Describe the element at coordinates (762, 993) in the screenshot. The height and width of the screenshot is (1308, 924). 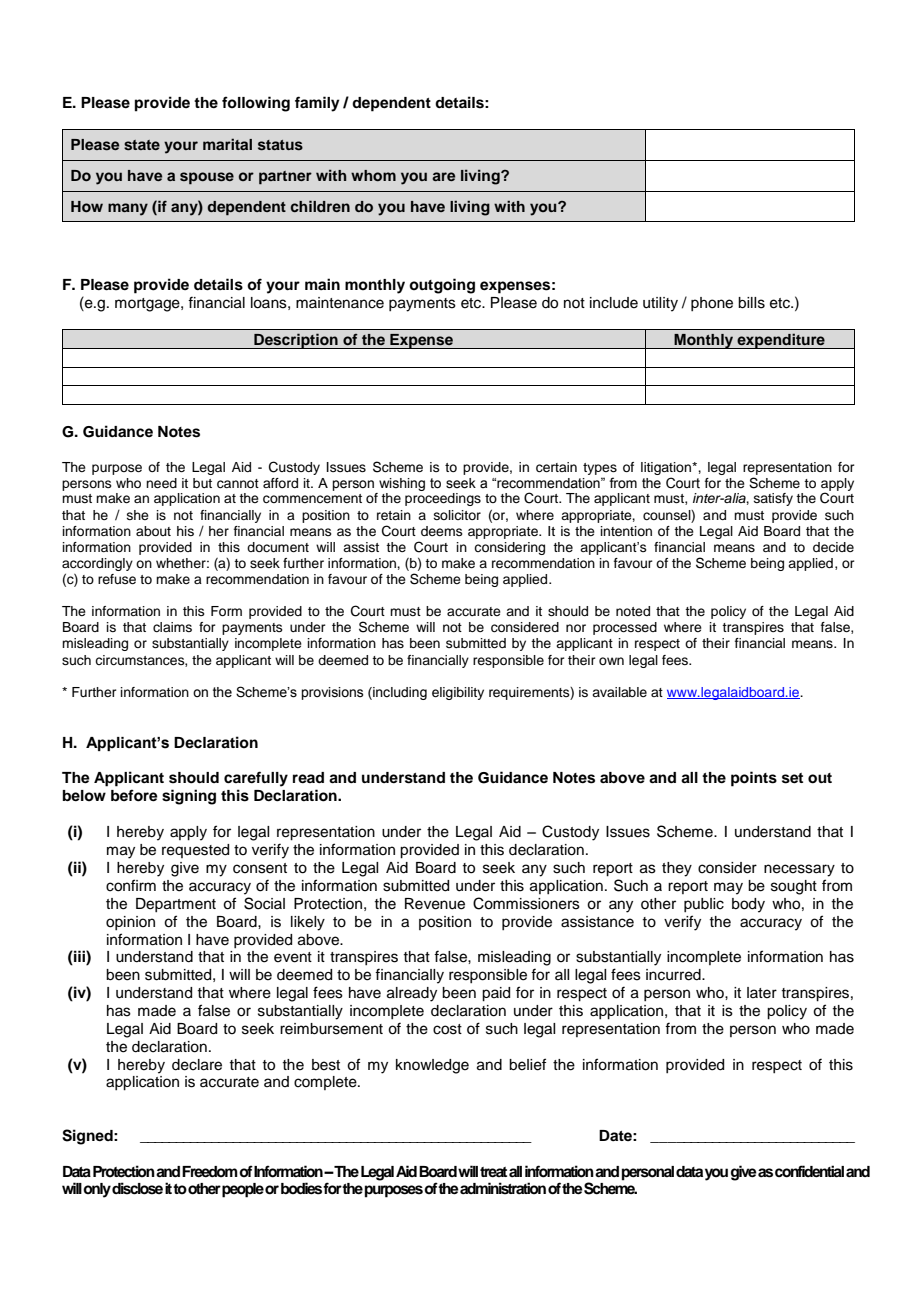
I see `later` at that location.
